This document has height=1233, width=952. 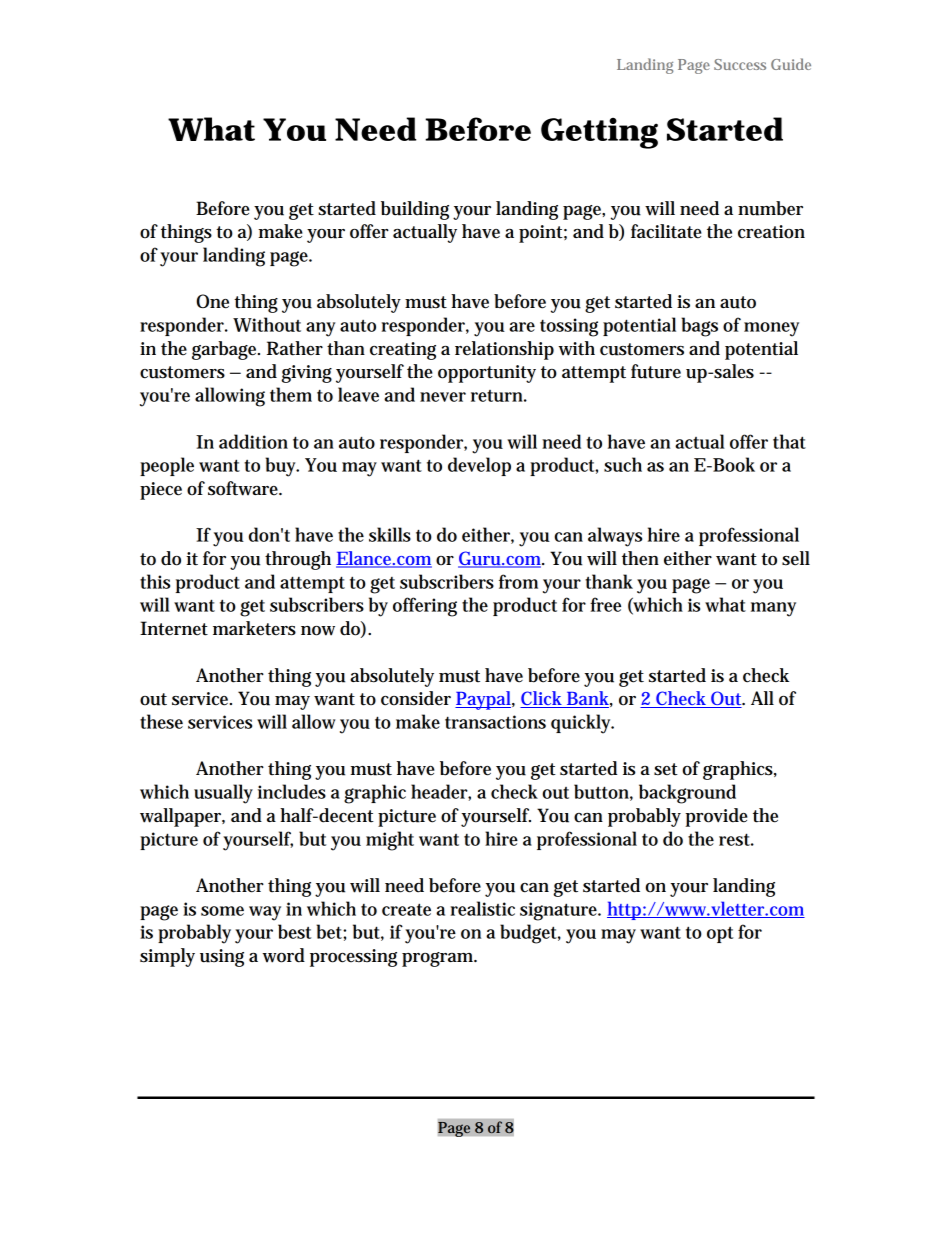 I want to click on realistic, so click(x=483, y=908).
